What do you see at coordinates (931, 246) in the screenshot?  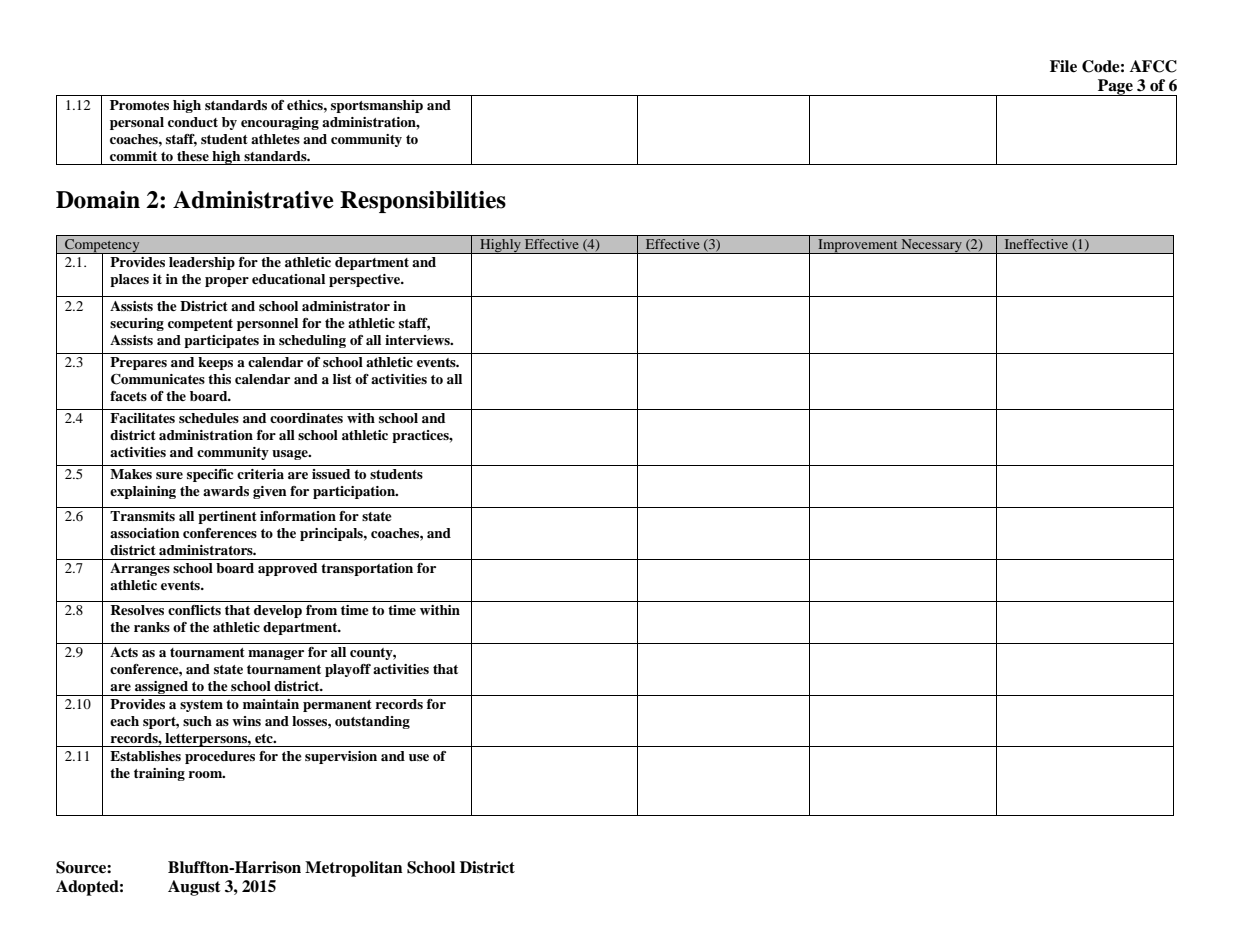 I see `Necessary` at bounding box center [931, 246].
